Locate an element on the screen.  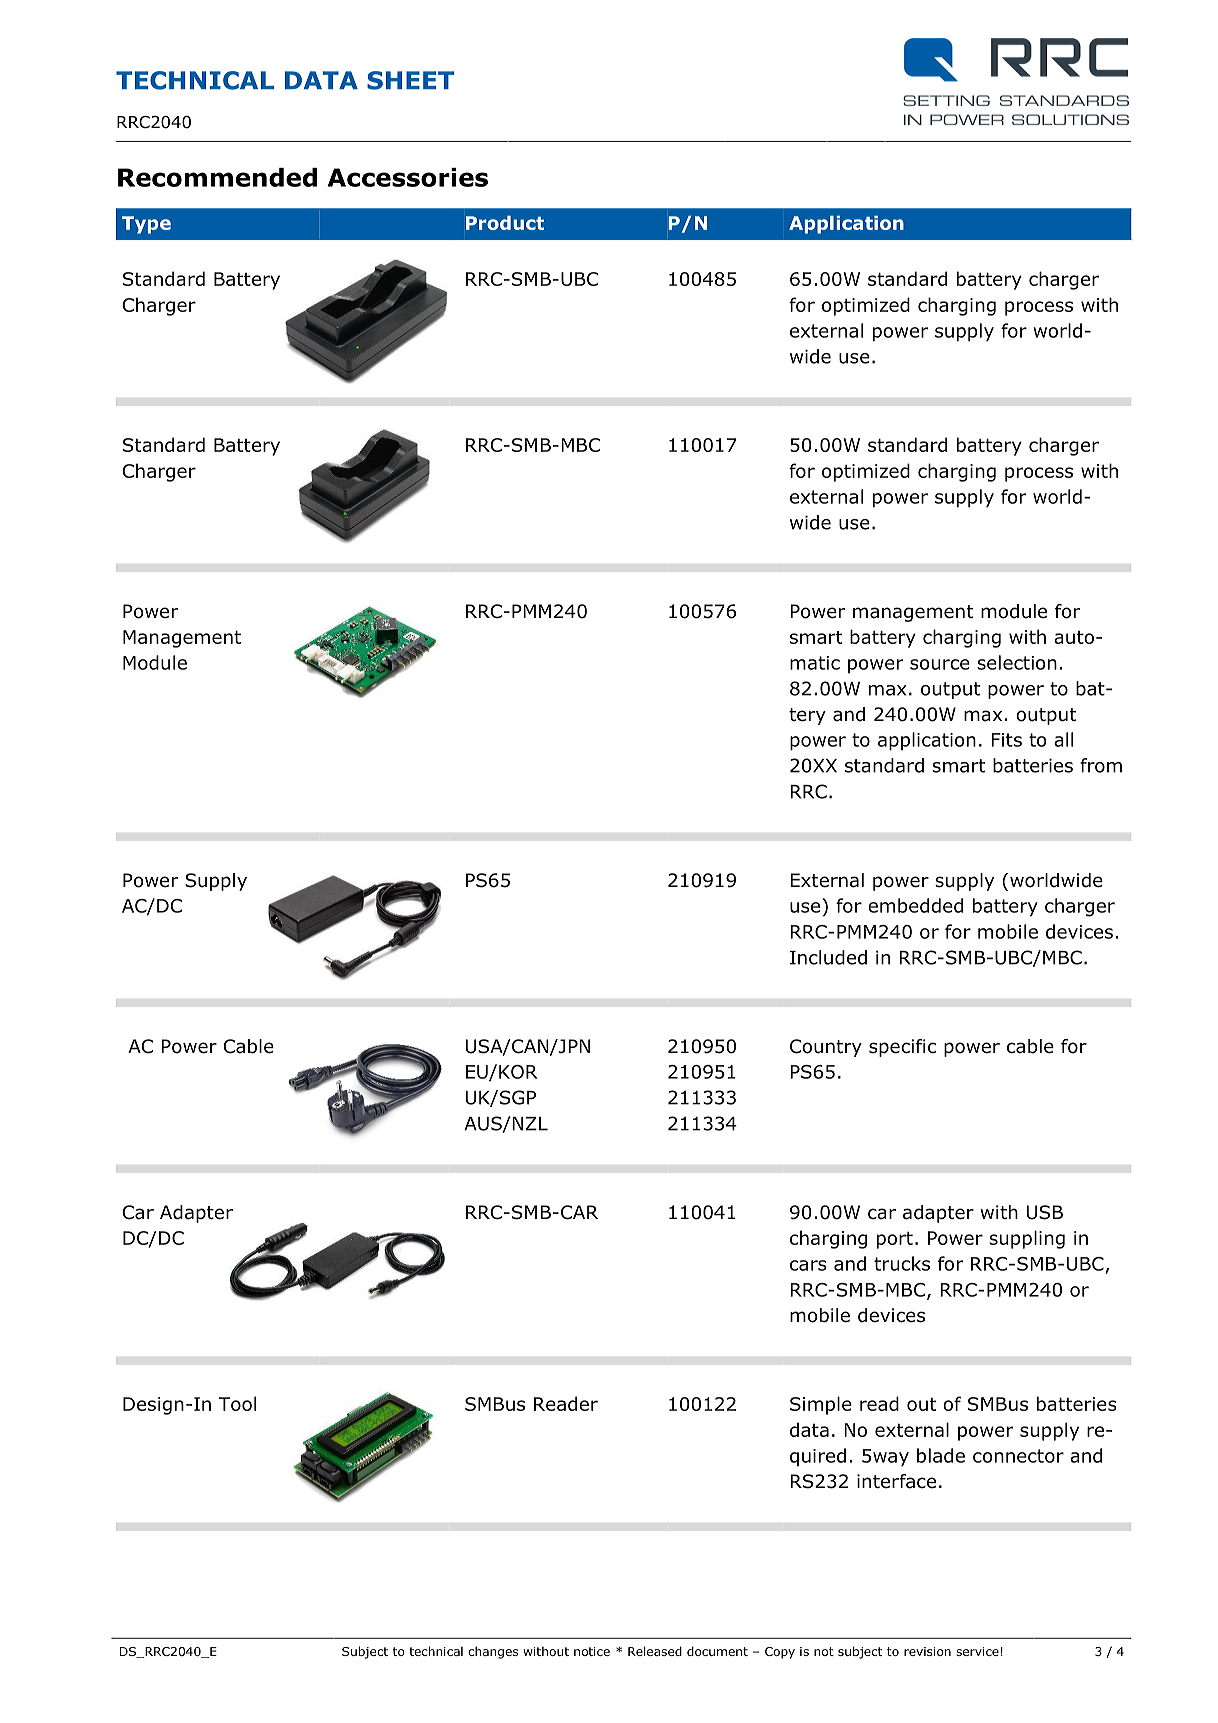
embedded is located at coordinates (915, 905).
